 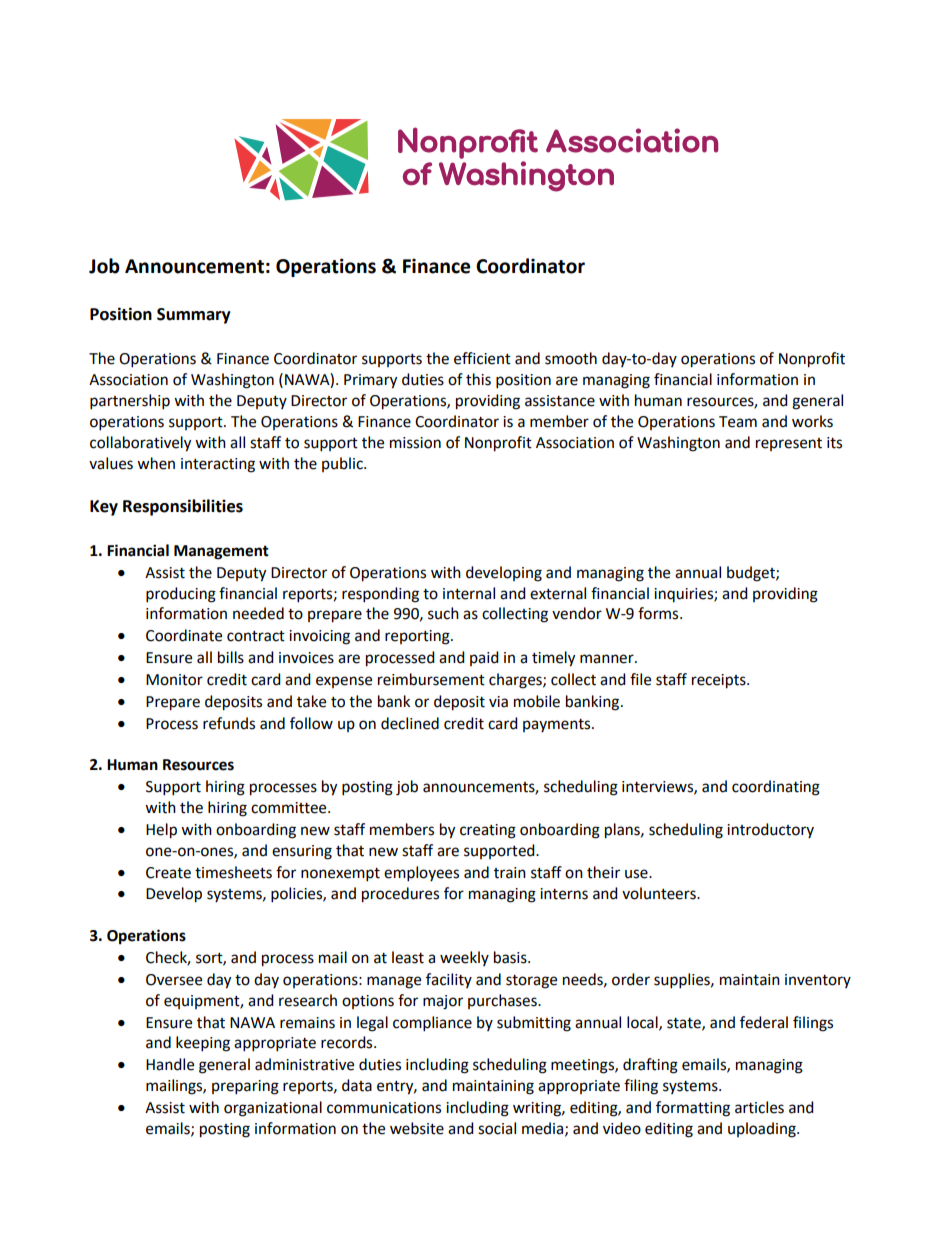 What do you see at coordinates (183, 507) in the screenshot?
I see `Responsibilities` at bounding box center [183, 507].
